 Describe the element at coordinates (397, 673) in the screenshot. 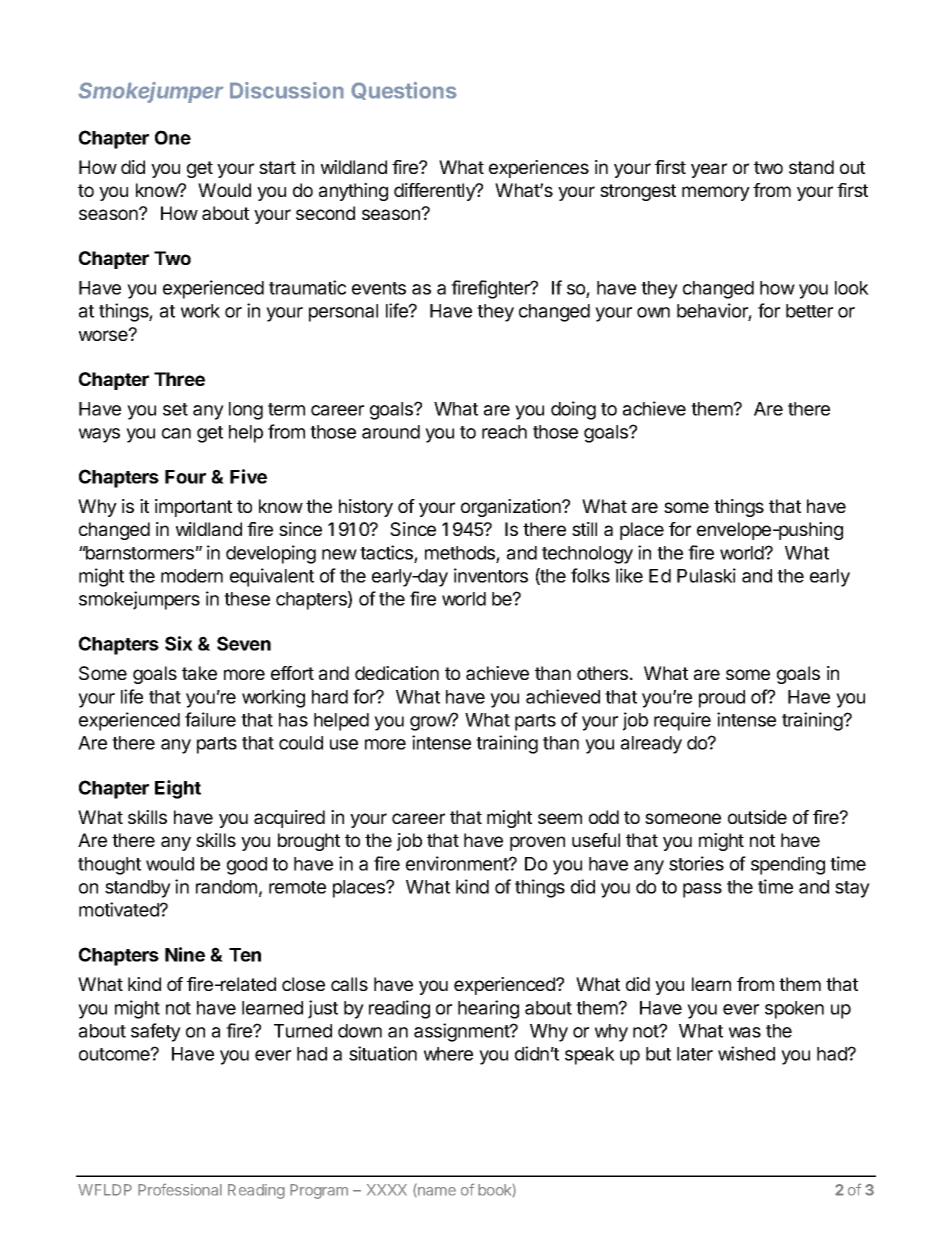

I see `dedication` at that location.
